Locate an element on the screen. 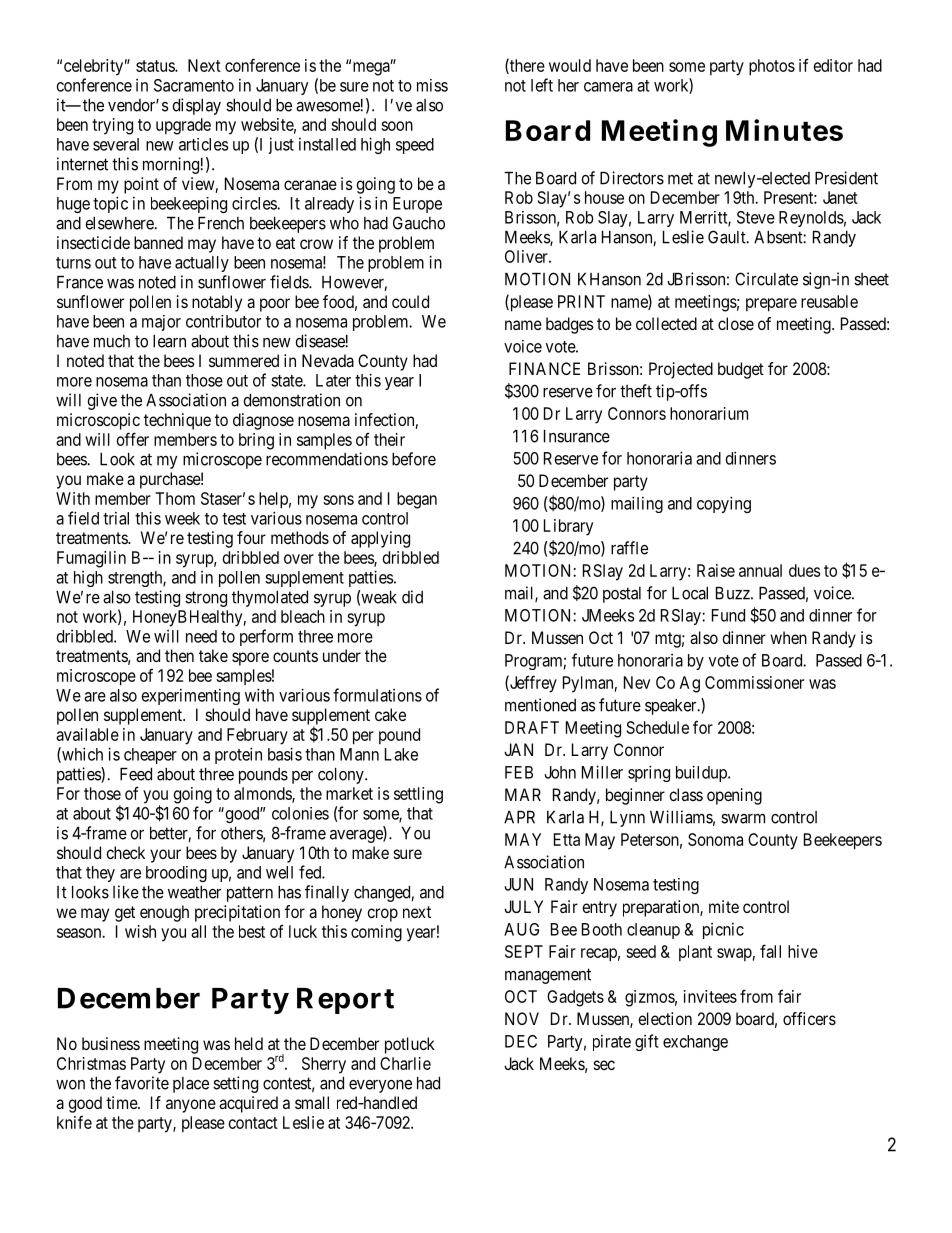 This screenshot has width=952, height=1233. place is located at coordinates (191, 1085).
